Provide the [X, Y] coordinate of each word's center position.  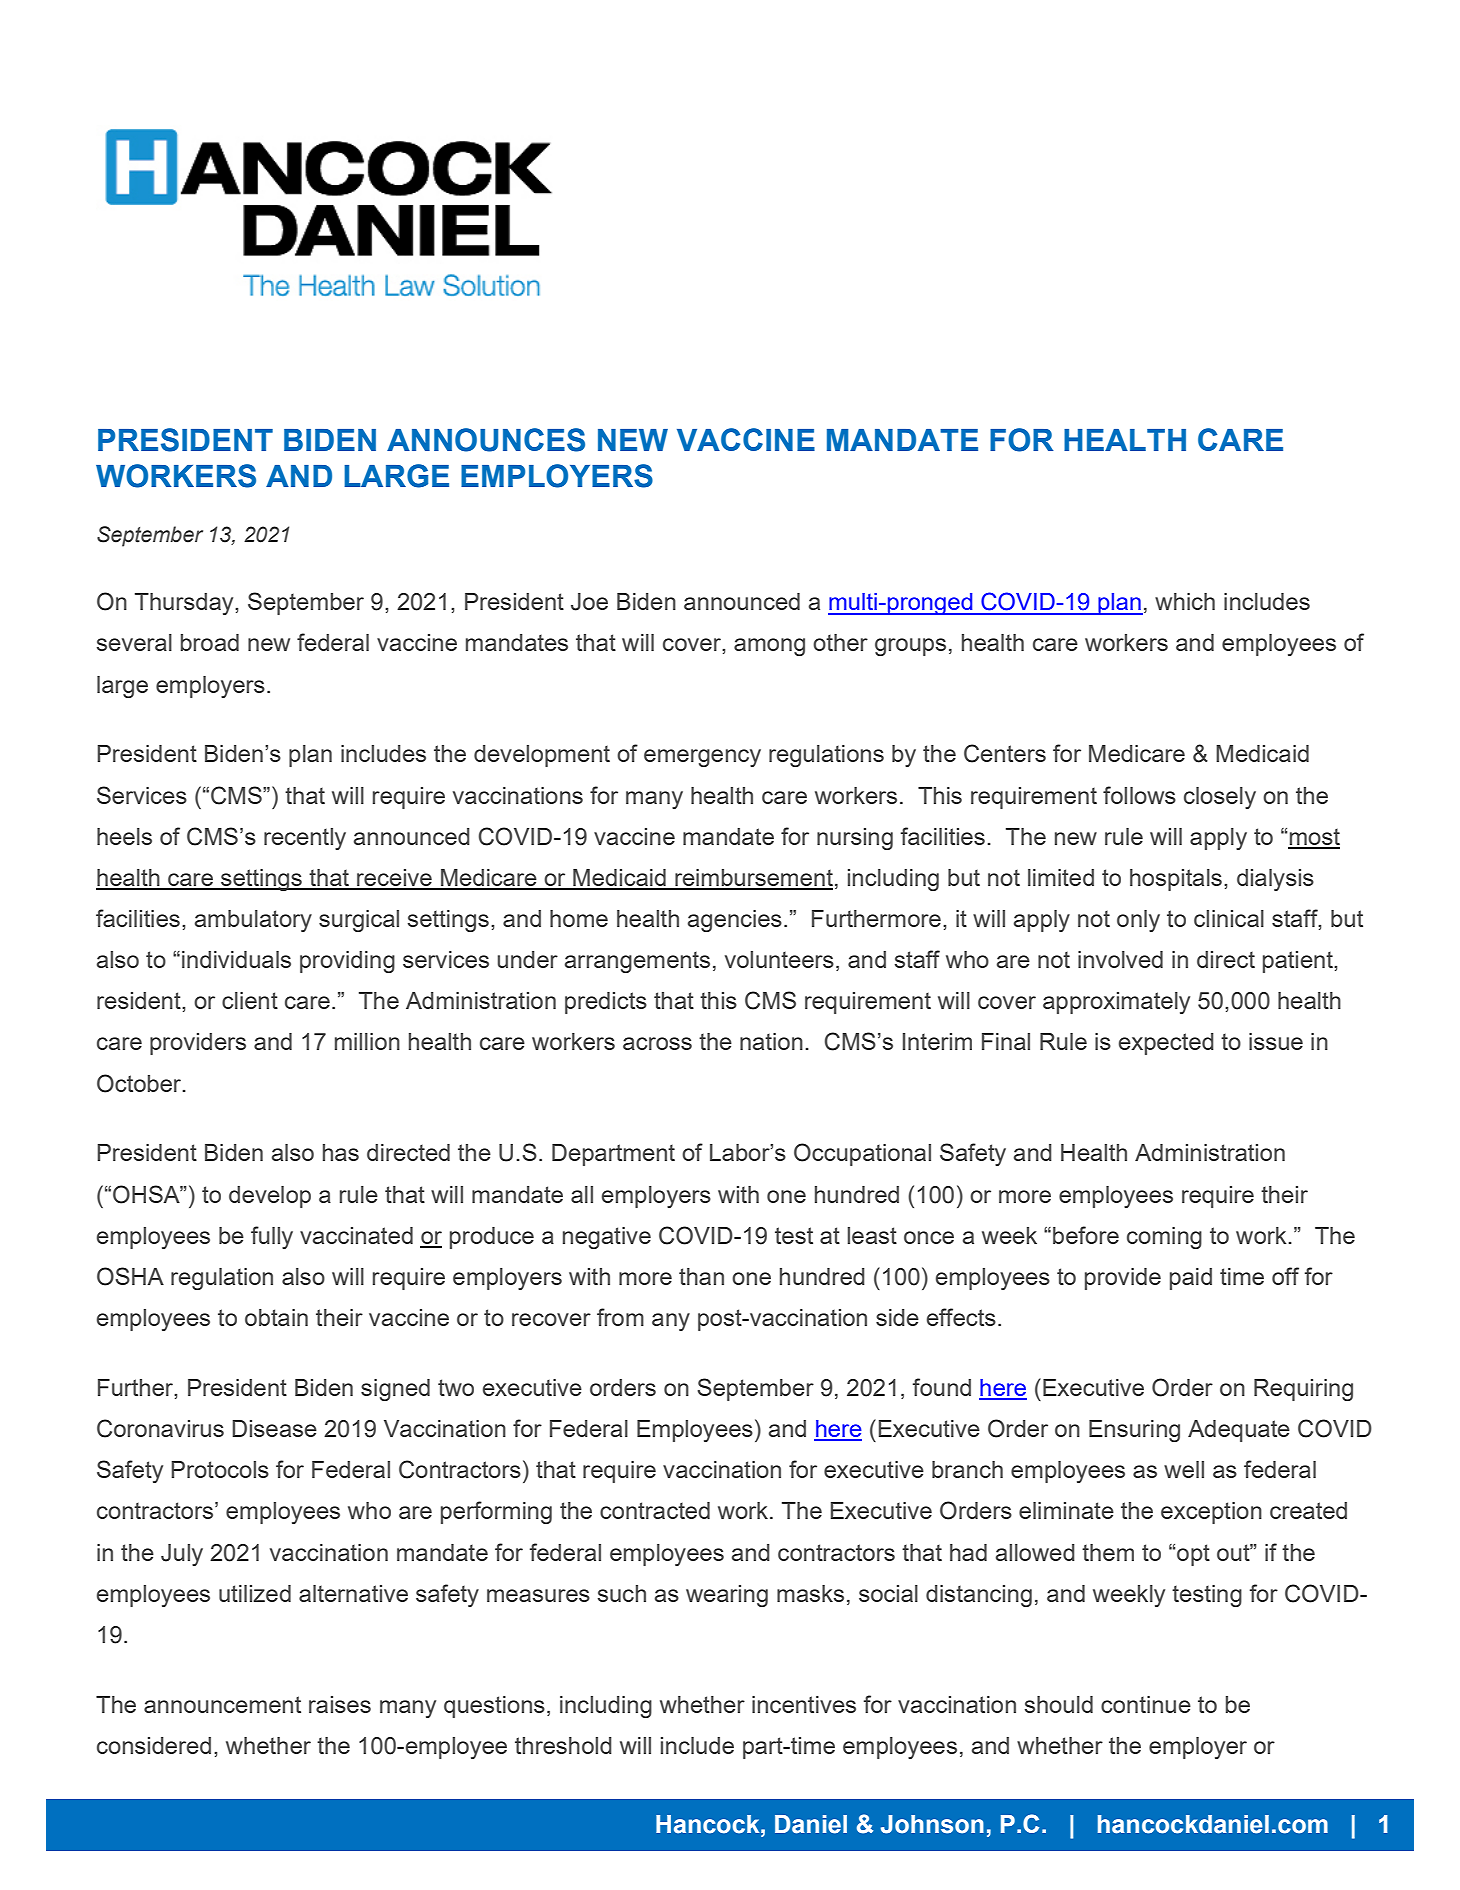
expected [1166, 1044]
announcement [222, 1704]
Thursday [185, 604]
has [341, 1152]
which [1185, 601]
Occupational [862, 1154]
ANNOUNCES [486, 440]
